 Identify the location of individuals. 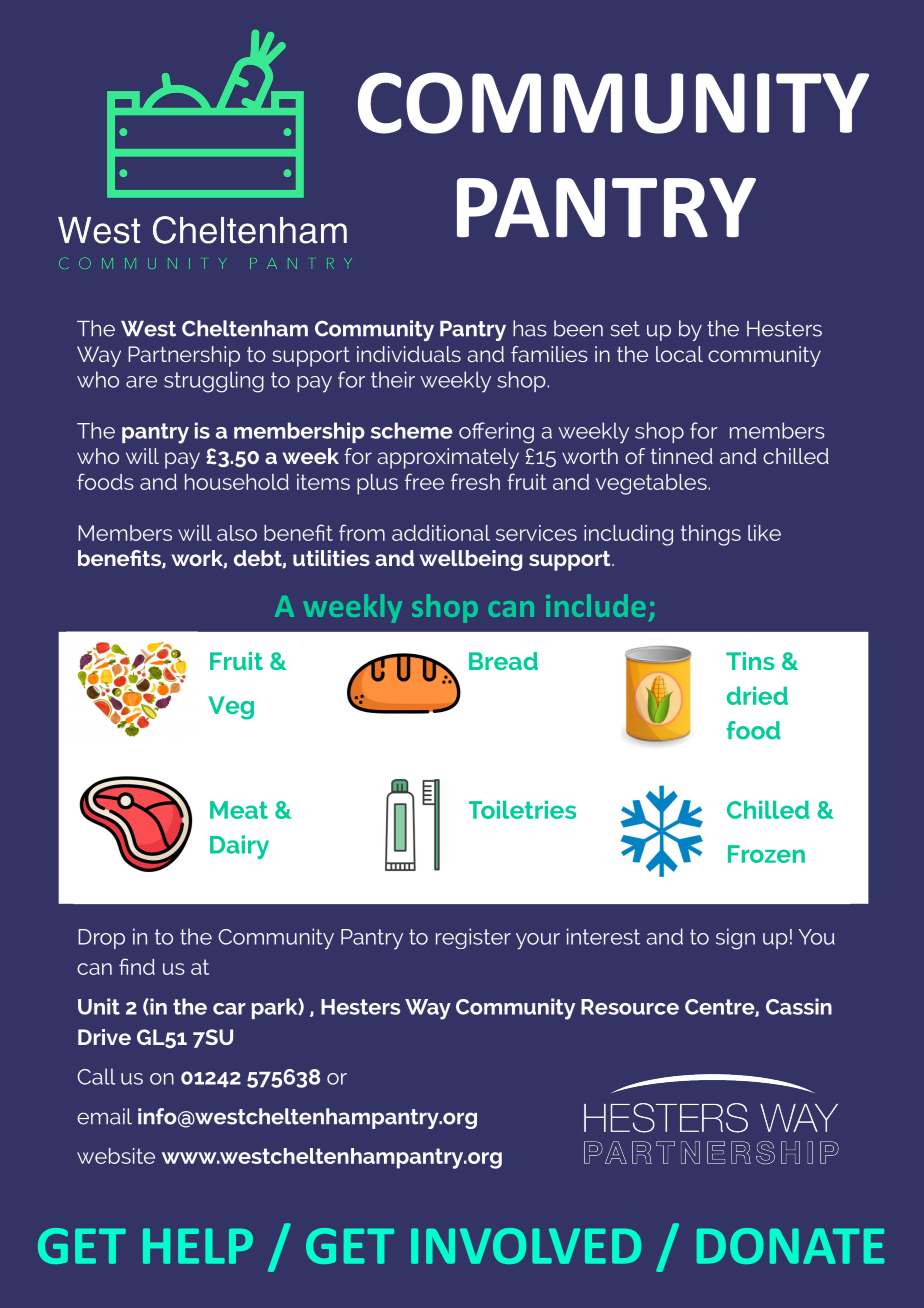
(409, 354).
